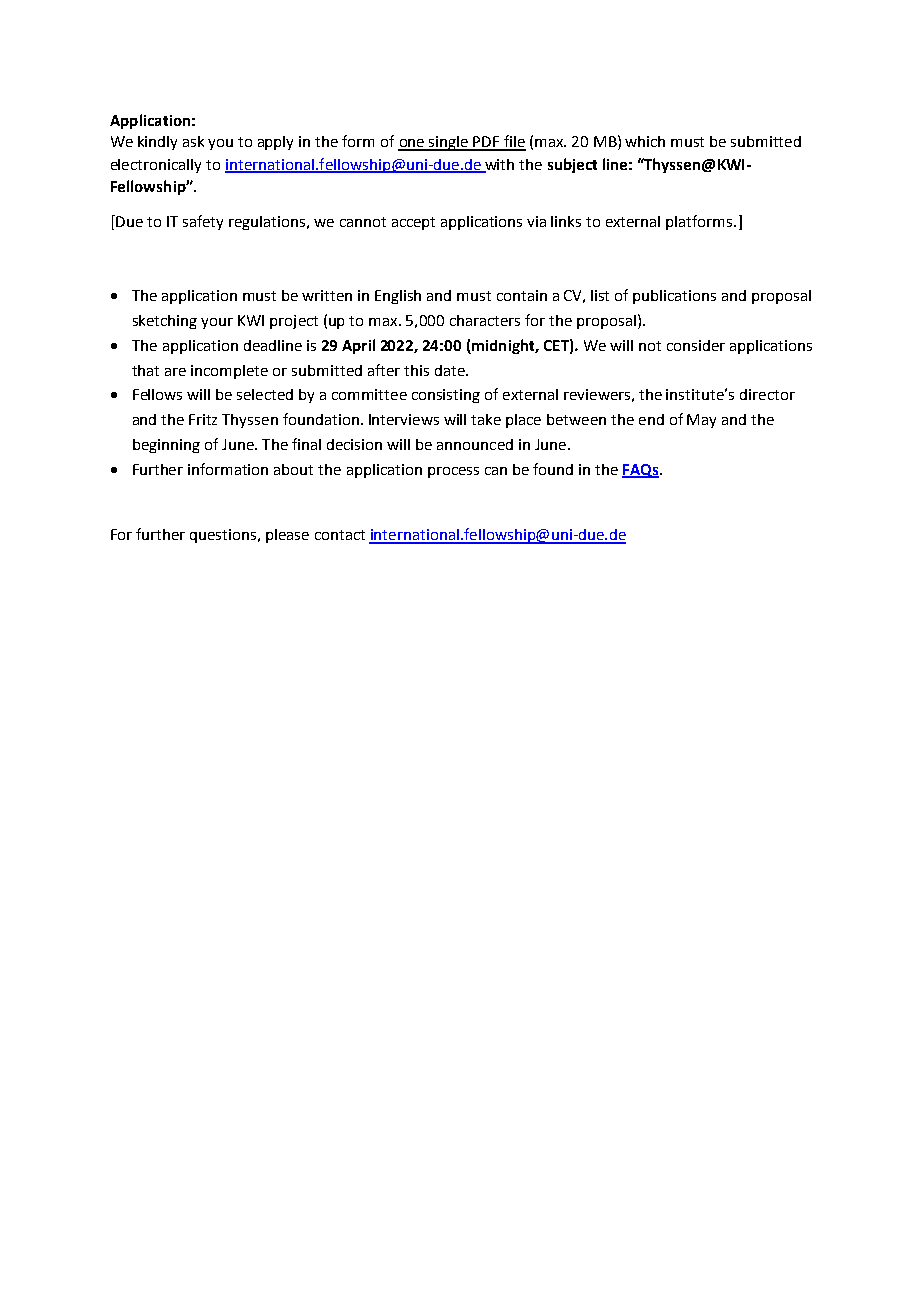  I want to click on May, so click(701, 421).
